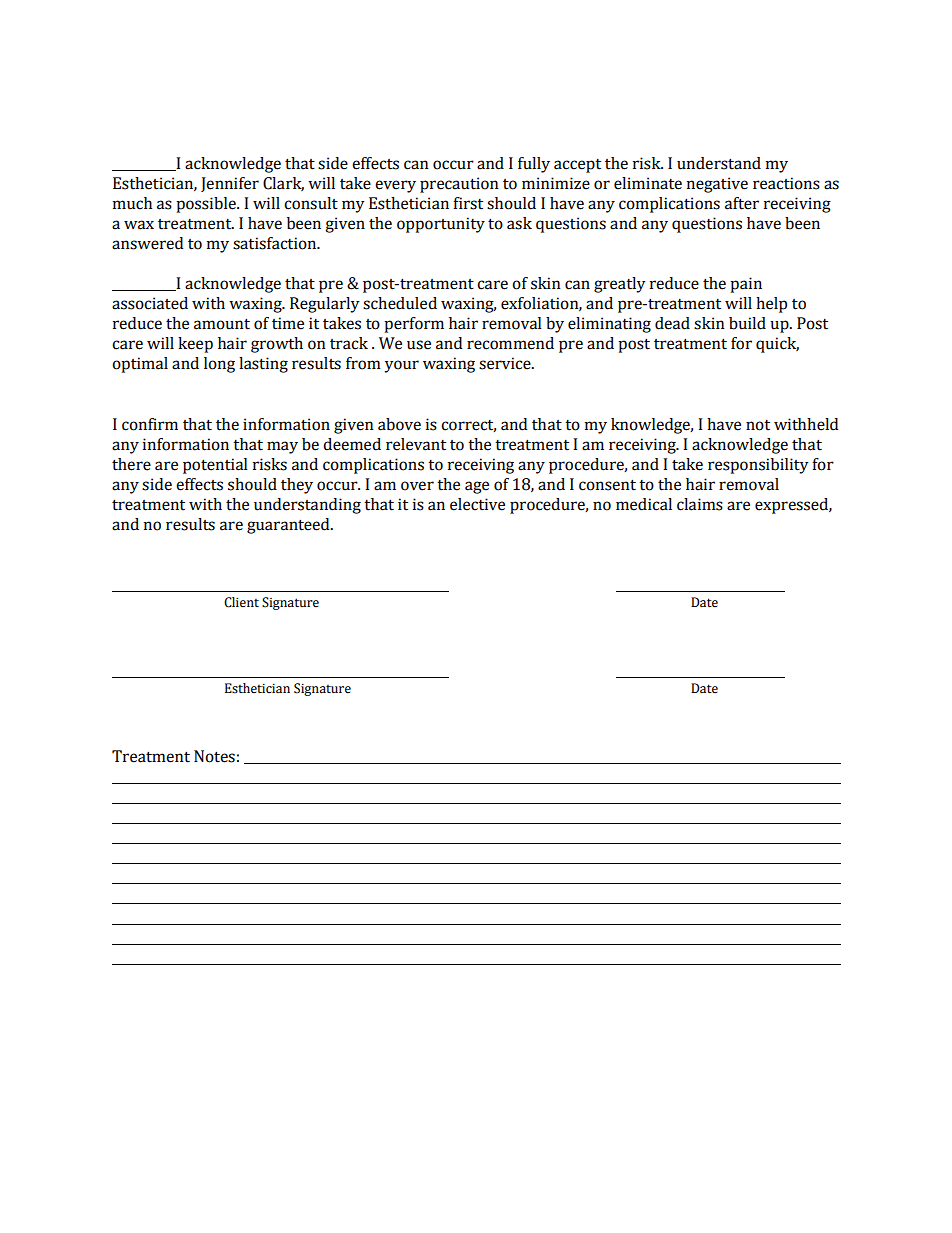  I want to click on guaranteed, so click(289, 526).
